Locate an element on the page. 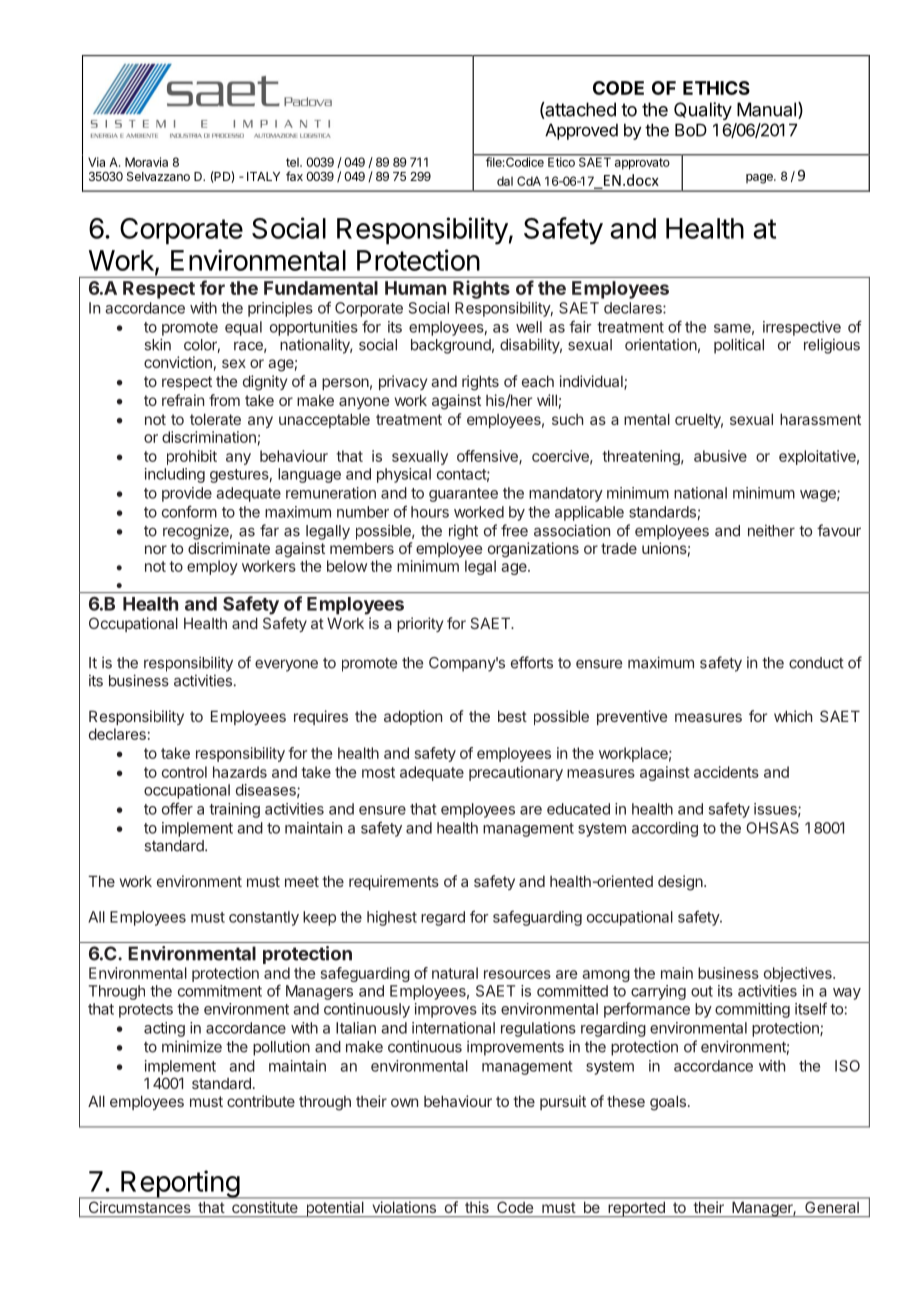  efforts is located at coordinates (532, 662).
